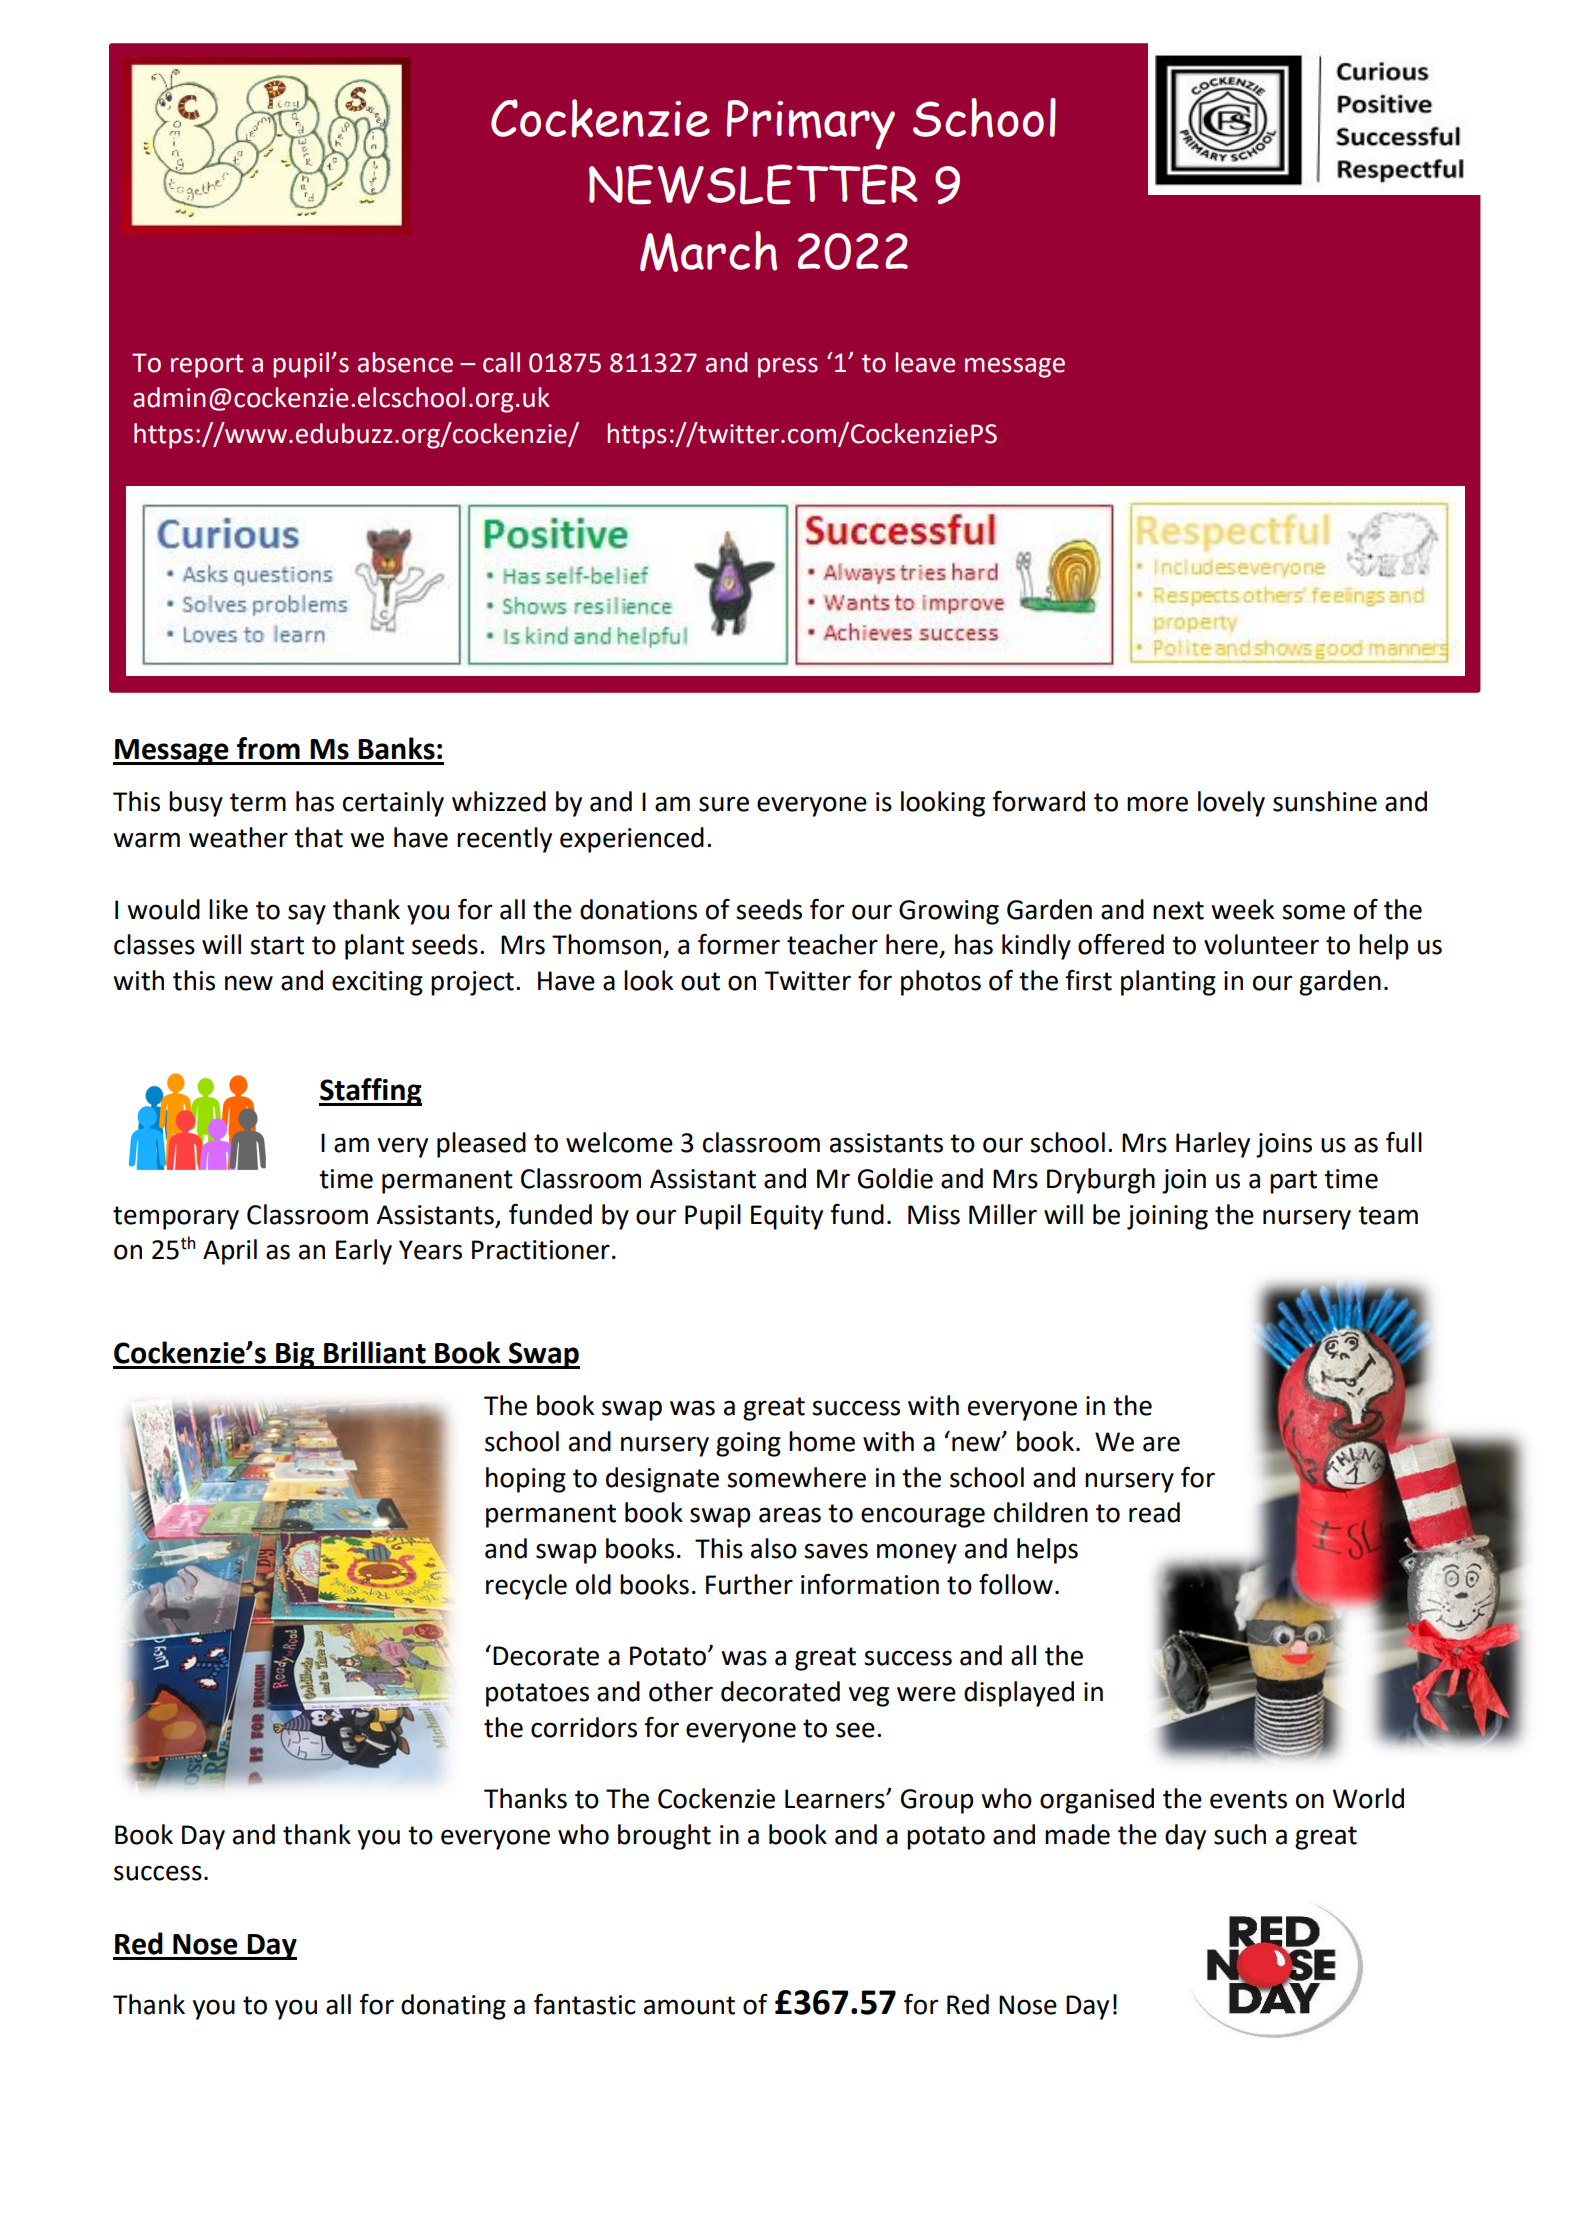 This document has width=1583, height=2239. Describe the element at coordinates (689, 2005) in the document. I see `amount` at that location.
